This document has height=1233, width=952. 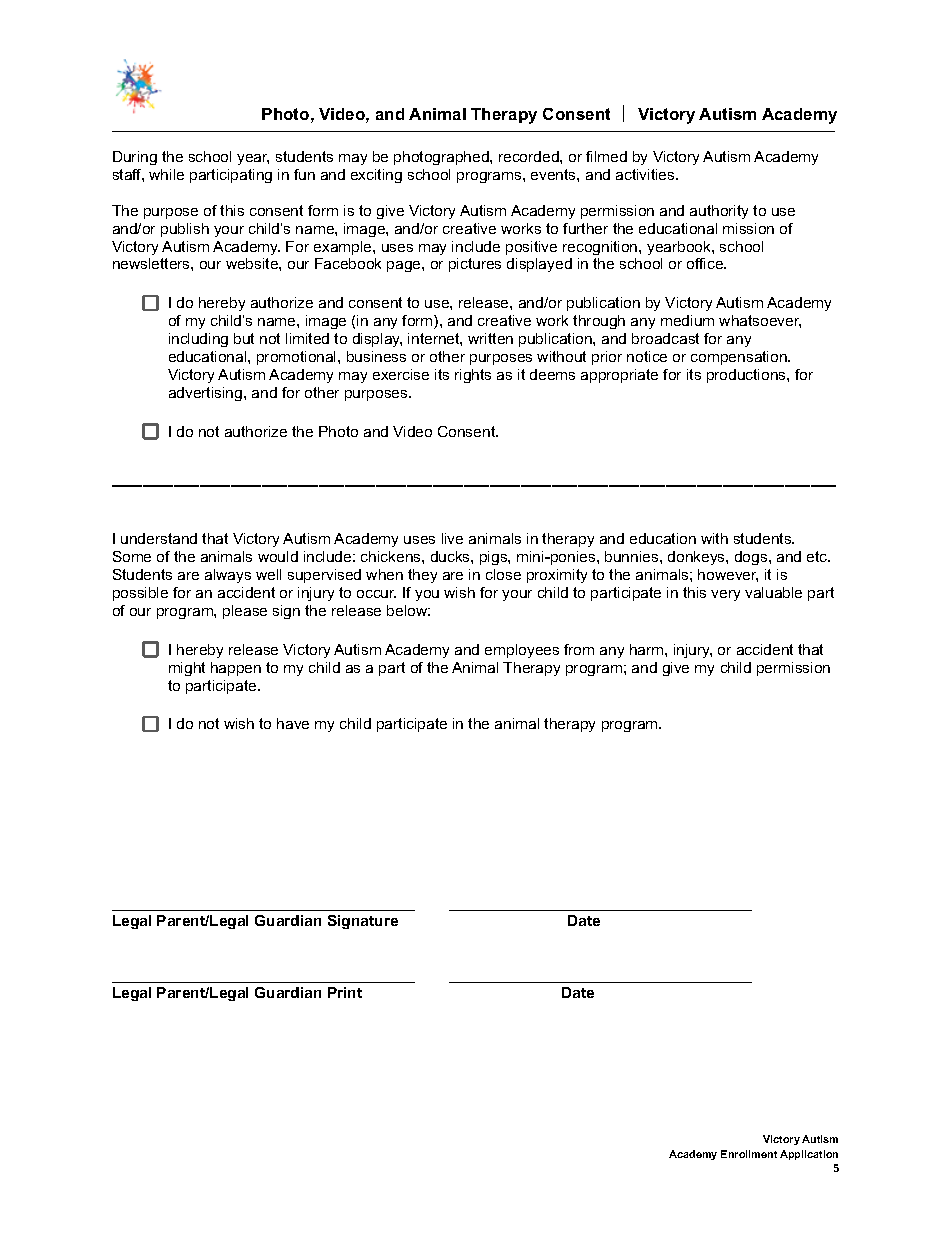 What do you see at coordinates (345, 992) in the document?
I see `Print` at bounding box center [345, 992].
